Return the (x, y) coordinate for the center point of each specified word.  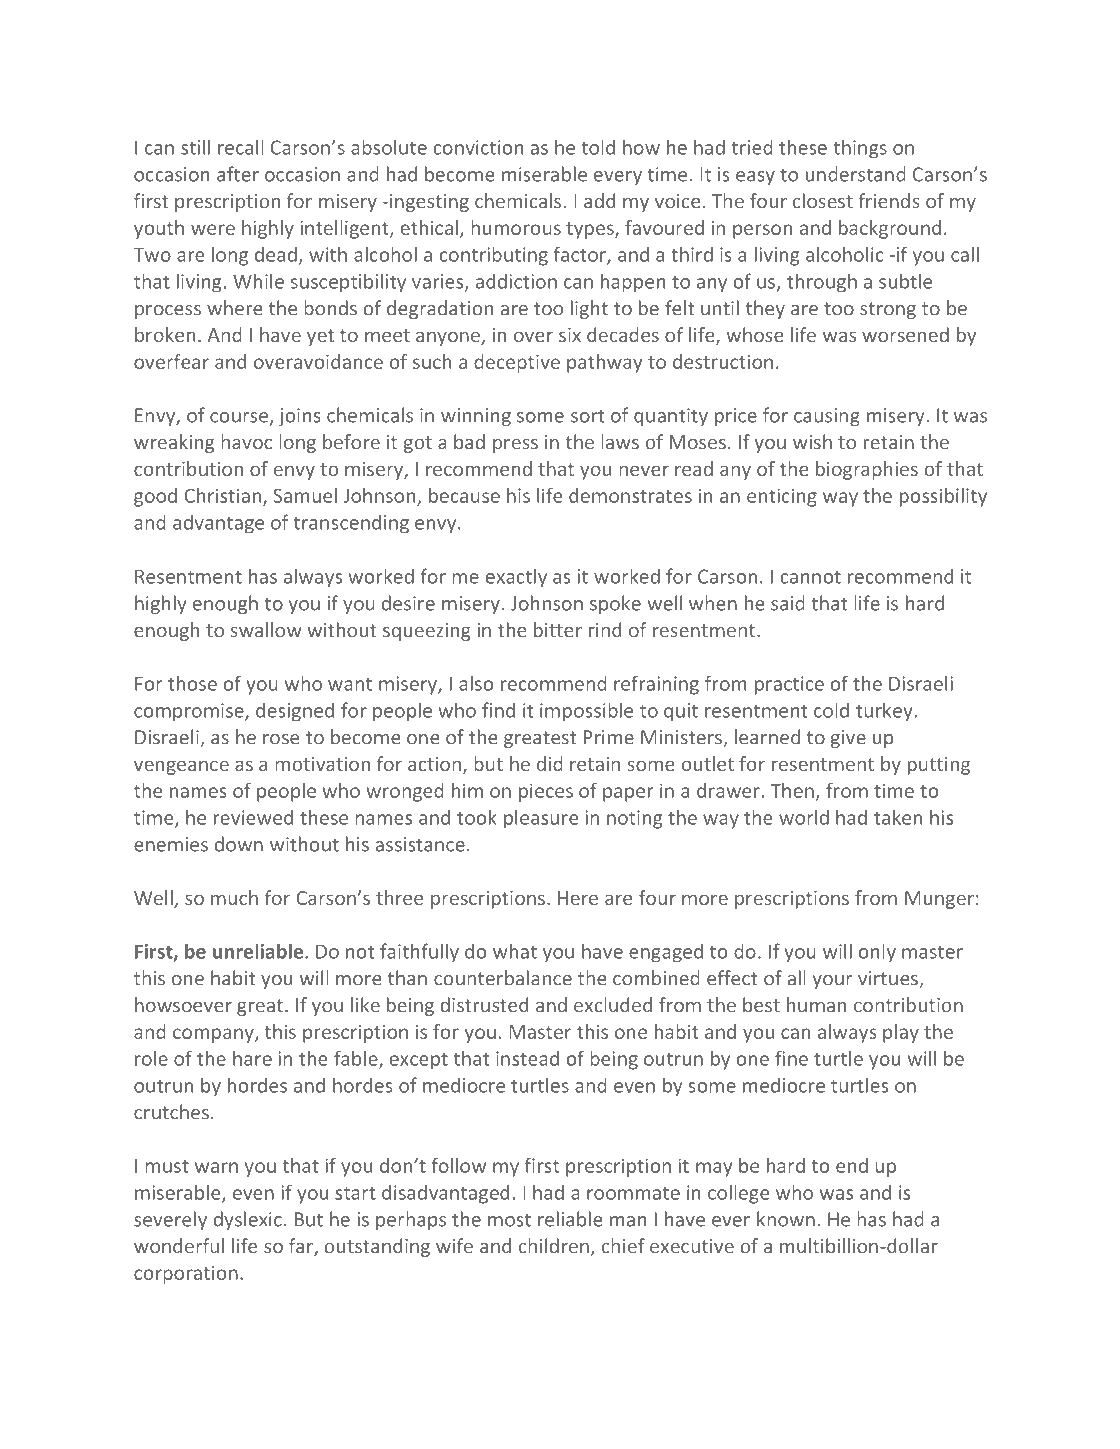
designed (295, 712)
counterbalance (503, 978)
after (238, 174)
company (214, 1035)
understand (856, 174)
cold (831, 710)
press (515, 446)
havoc (246, 442)
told (598, 147)
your (832, 982)
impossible (586, 712)
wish (812, 441)
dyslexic (247, 1220)
